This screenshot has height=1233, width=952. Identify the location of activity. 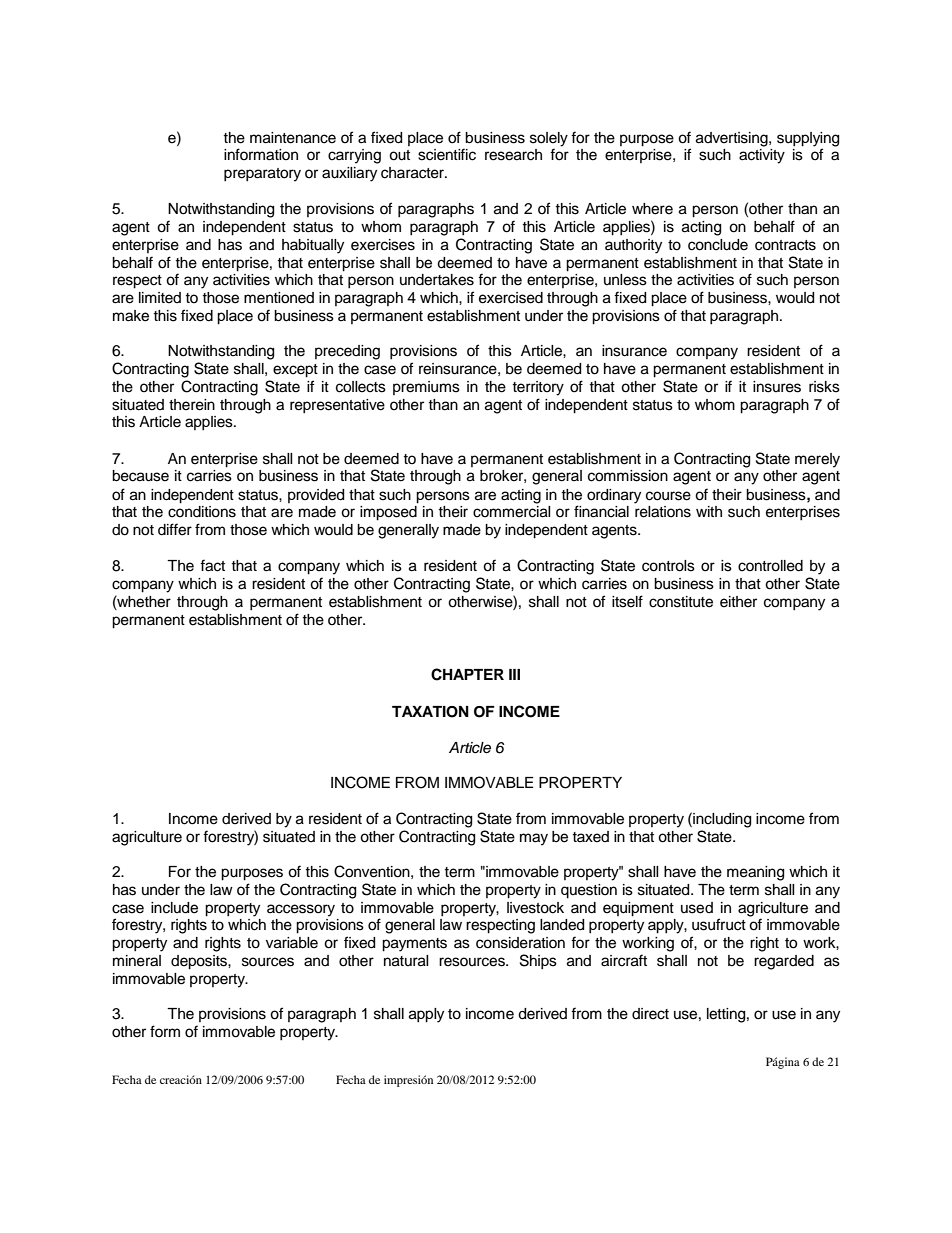
(762, 156).
